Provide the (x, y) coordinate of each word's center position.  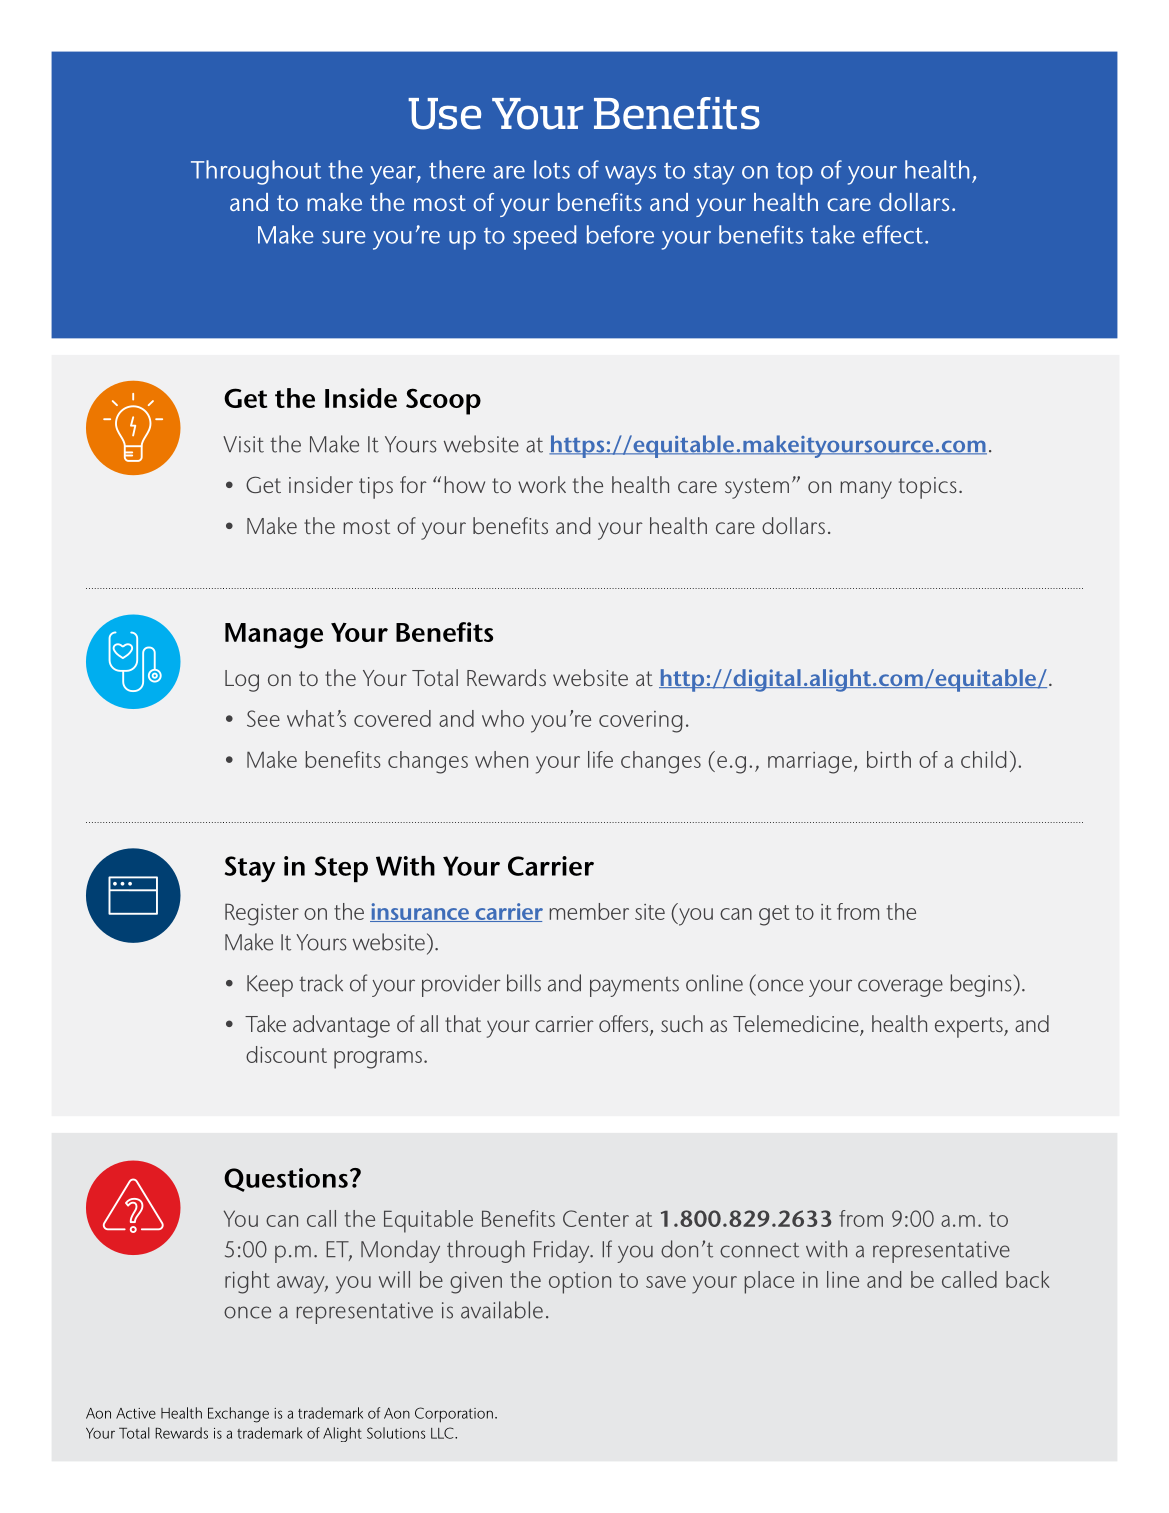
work (542, 484)
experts (970, 1027)
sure (344, 237)
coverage (900, 988)
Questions (286, 1180)
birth (889, 759)
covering (640, 722)
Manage (274, 636)
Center (596, 1218)
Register (262, 914)
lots (552, 169)
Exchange (238, 1415)
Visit (243, 444)
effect (893, 234)
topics (928, 488)
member (589, 911)
